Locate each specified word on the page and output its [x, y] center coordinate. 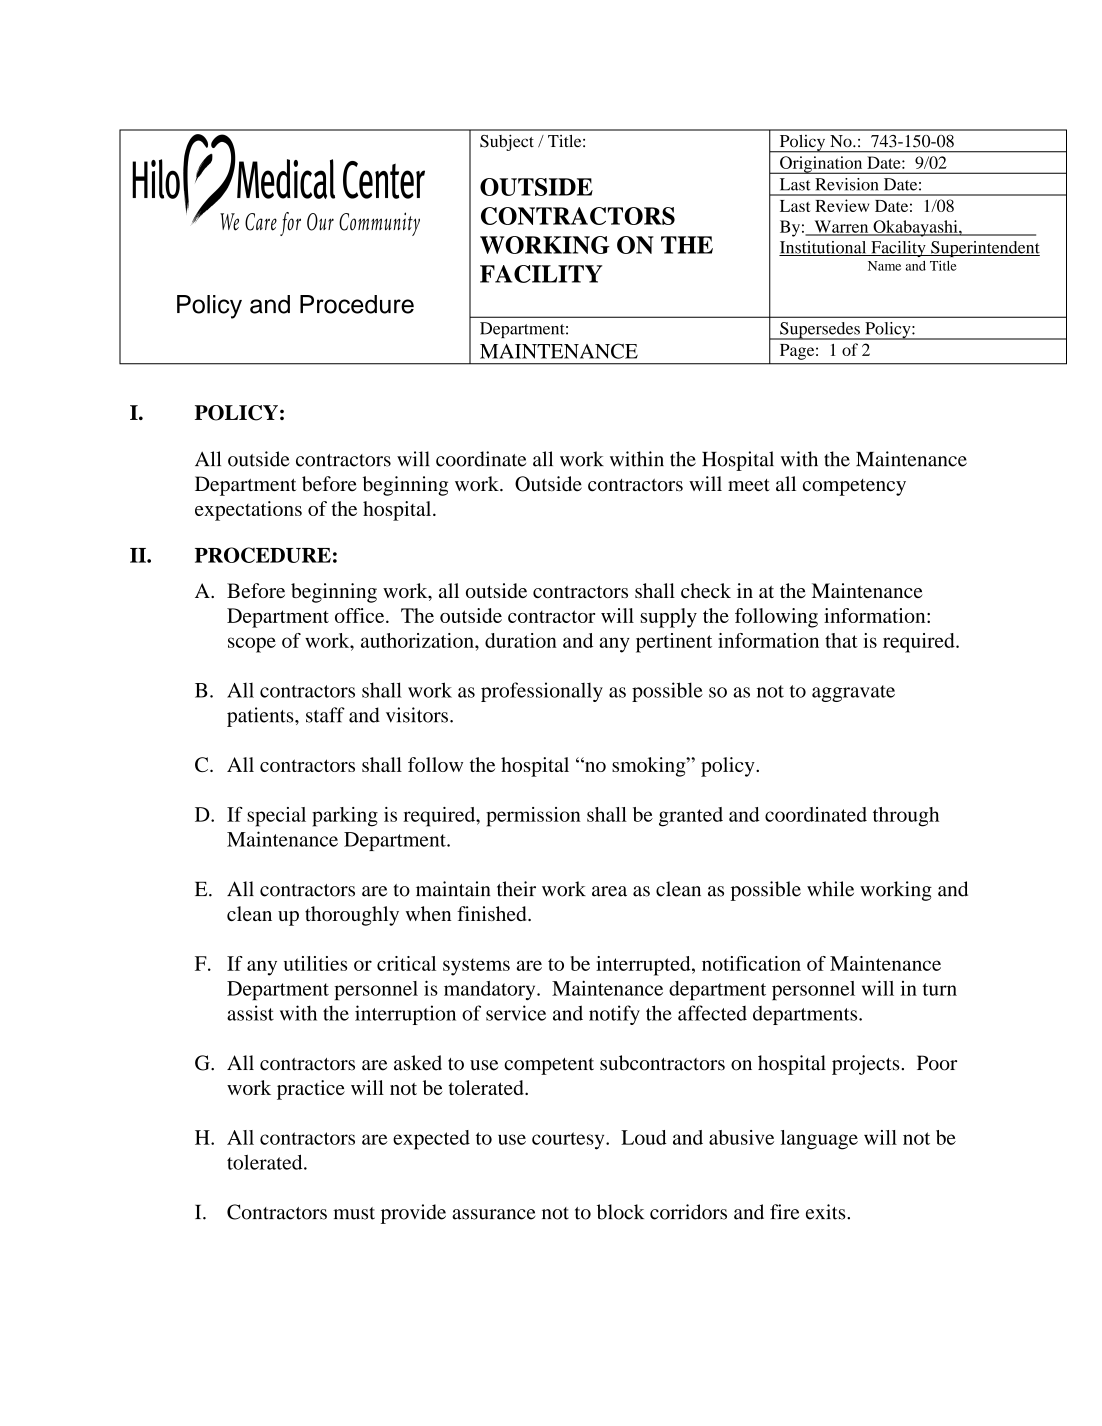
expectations [248, 511]
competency [854, 487]
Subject [507, 142]
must [354, 1213]
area [609, 891]
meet [749, 485]
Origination [821, 165]
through [906, 817]
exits [827, 1212]
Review [842, 205]
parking [345, 817]
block [620, 1212]
